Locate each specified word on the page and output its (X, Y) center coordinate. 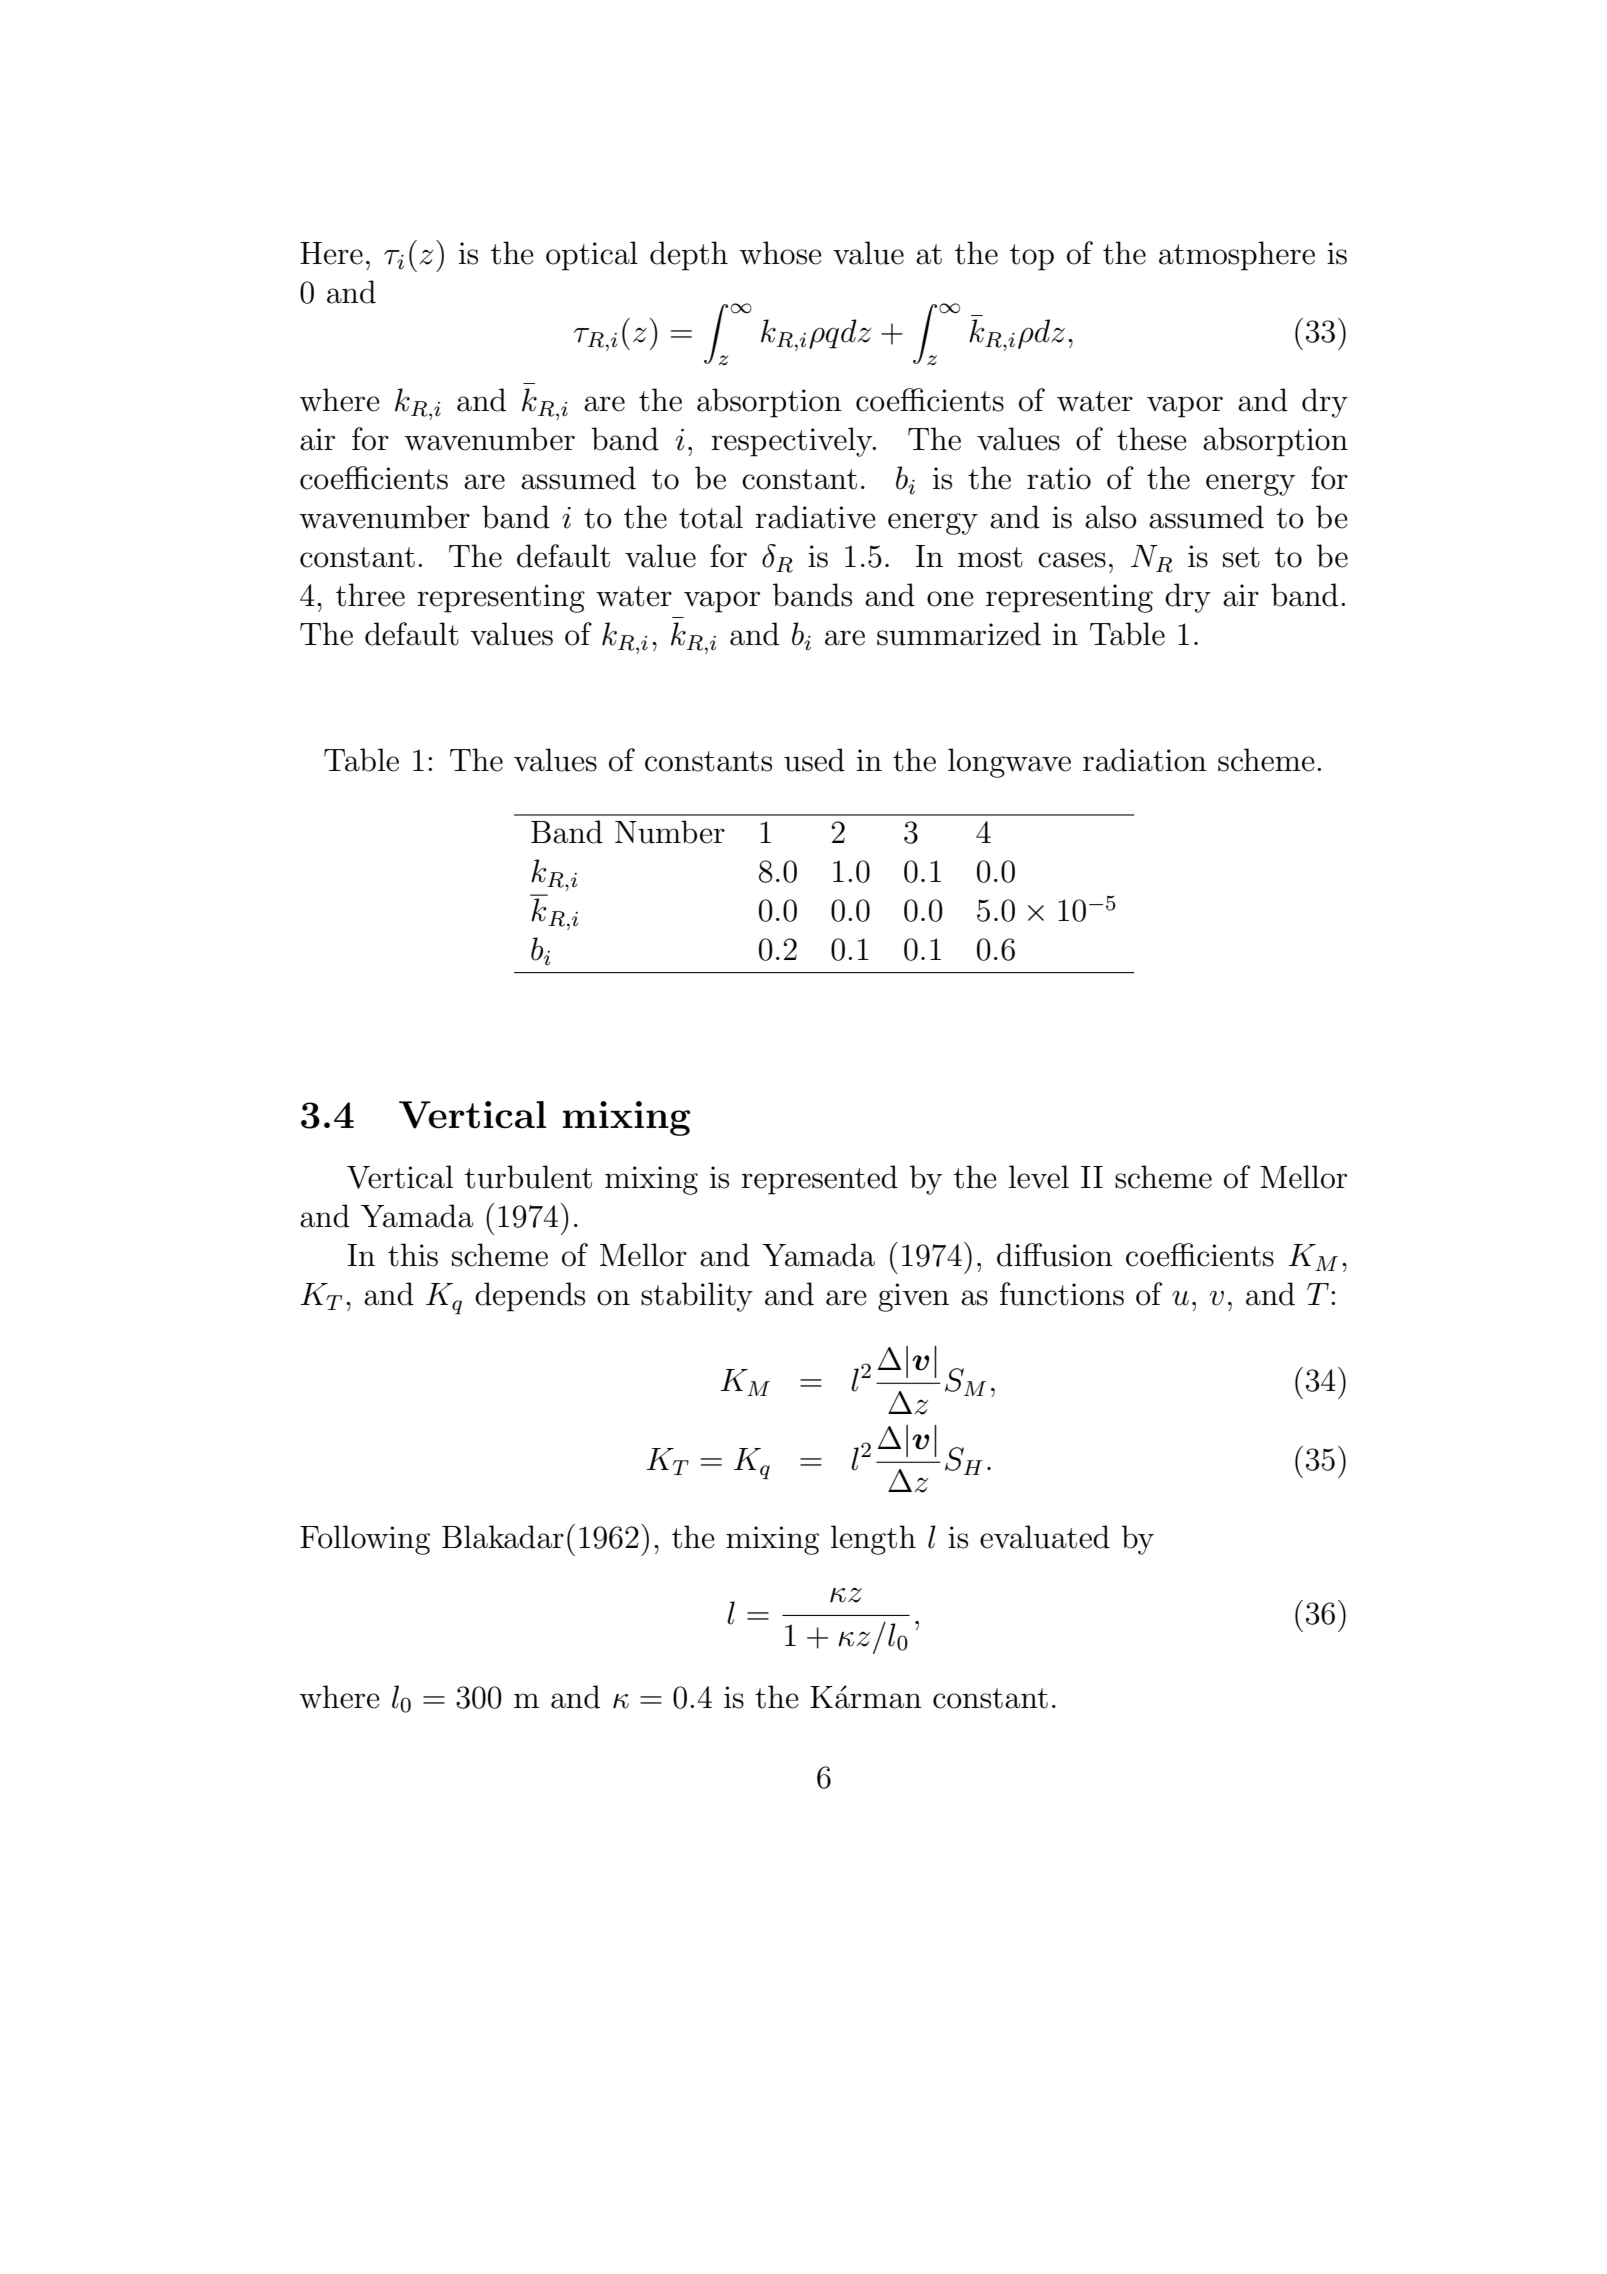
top (1032, 257)
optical (592, 256)
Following (365, 1540)
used (814, 760)
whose (781, 253)
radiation (1145, 760)
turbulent (528, 1177)
